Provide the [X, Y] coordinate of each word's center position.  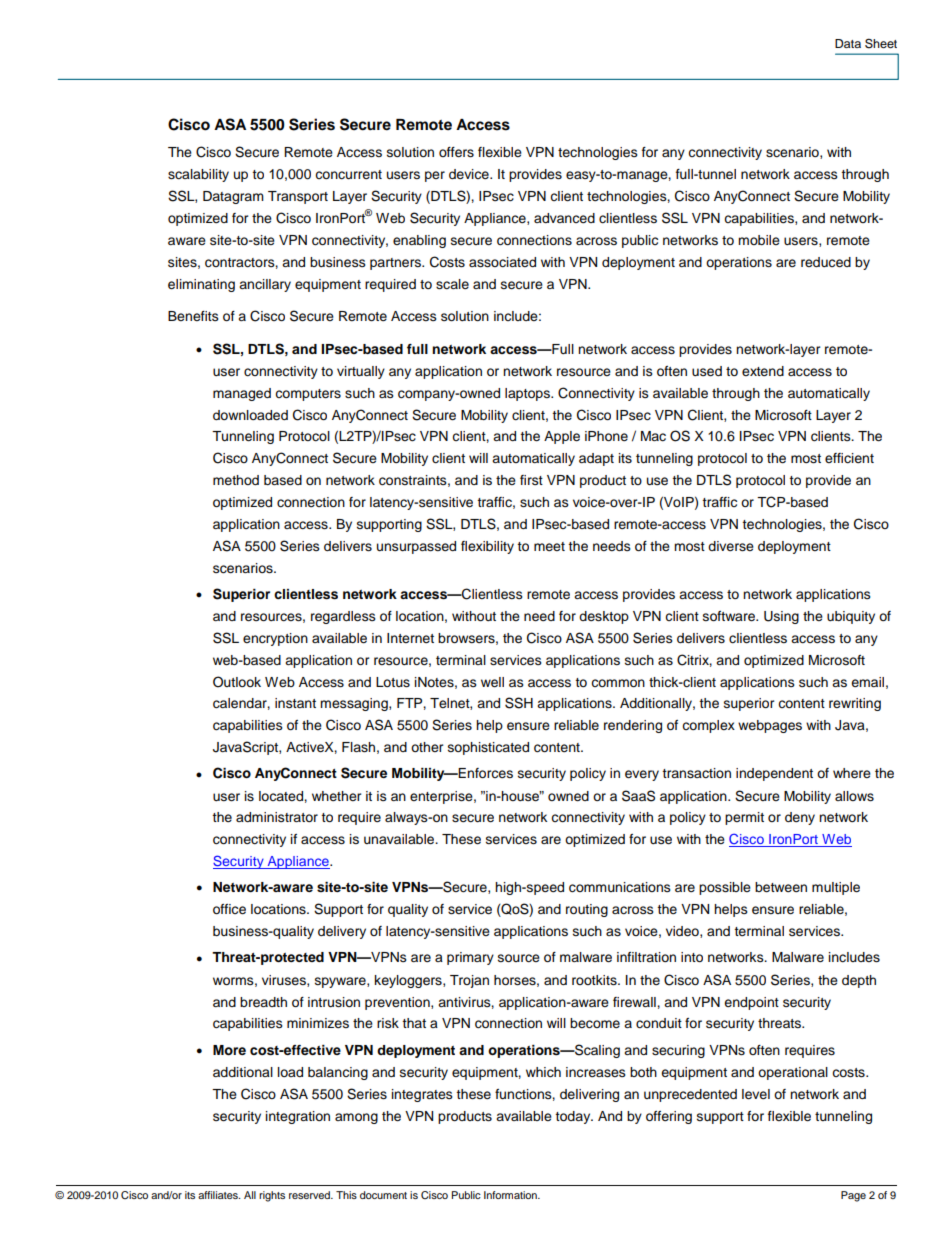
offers [456, 152]
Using [781, 617]
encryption [275, 639]
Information [511, 1195]
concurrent [348, 175]
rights [272, 1196]
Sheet [881, 43]
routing [587, 910]
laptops [528, 394]
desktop [604, 617]
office [229, 909]
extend [763, 371]
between [781, 887]
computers [308, 395]
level [756, 1094]
